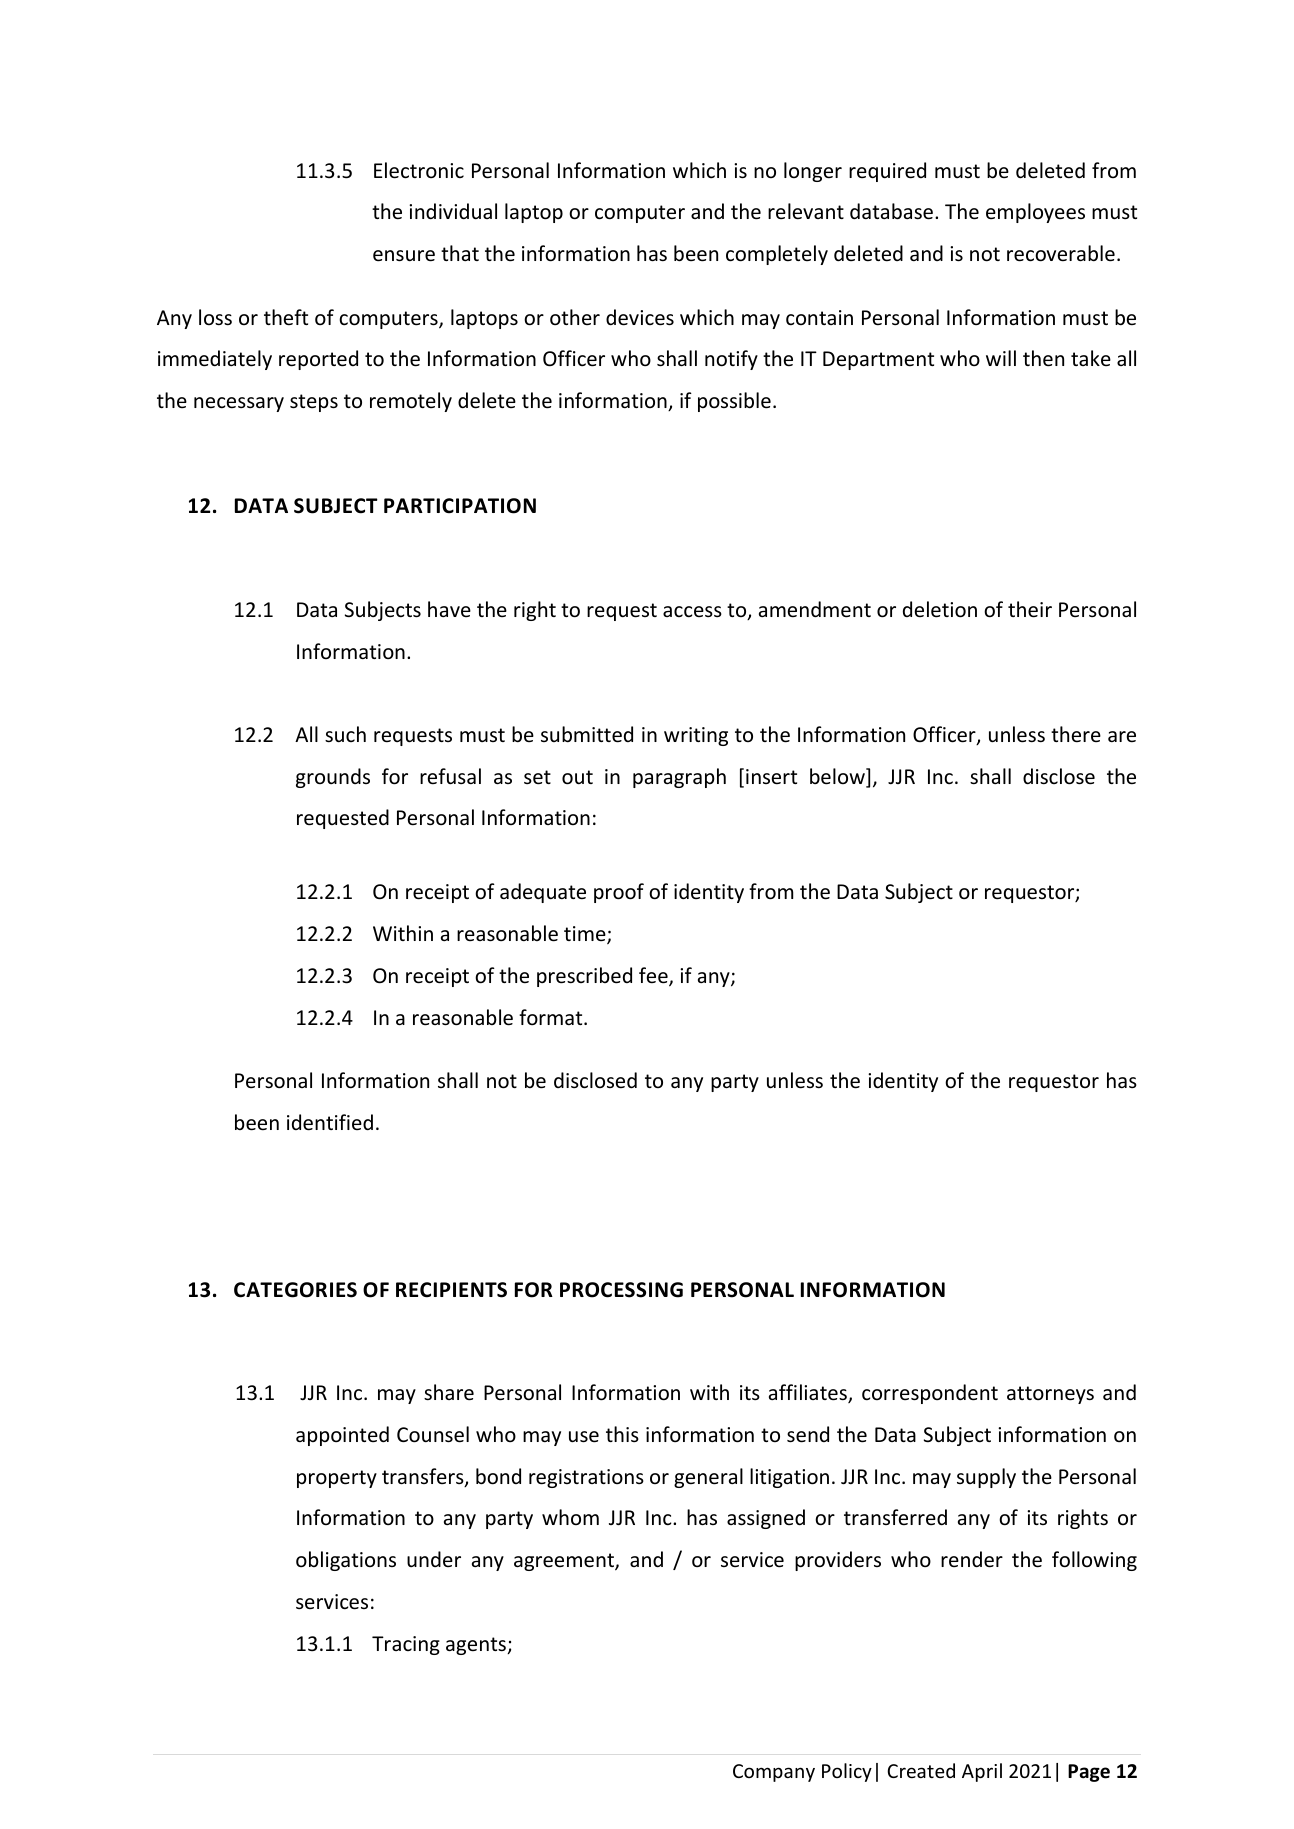 The image size is (1294, 1829). Describe the element at coordinates (982, 1772) in the screenshot. I see `April` at that location.
